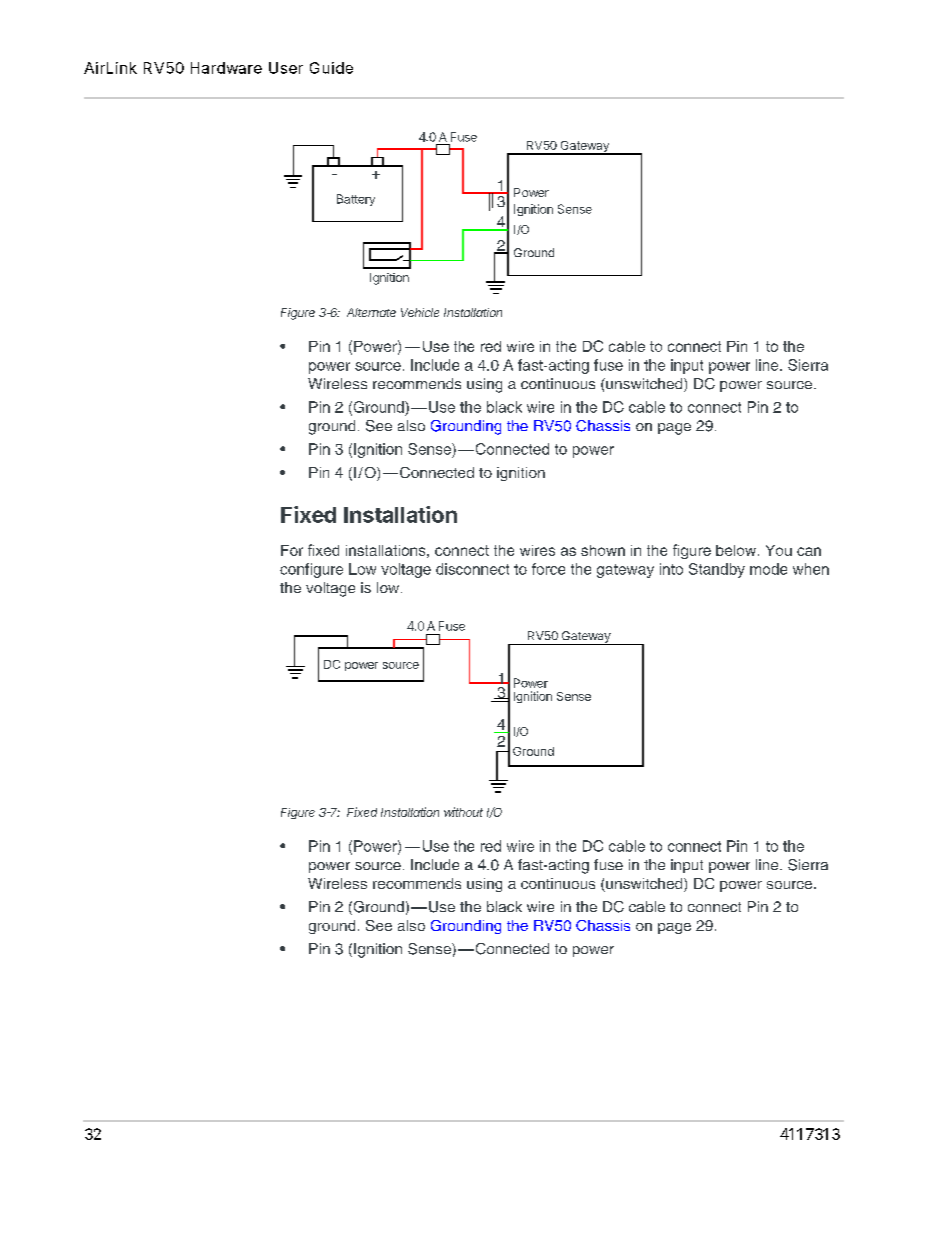 This image has width=952, height=1233. What do you see at coordinates (463, 812) in the image?
I see `without` at bounding box center [463, 812].
